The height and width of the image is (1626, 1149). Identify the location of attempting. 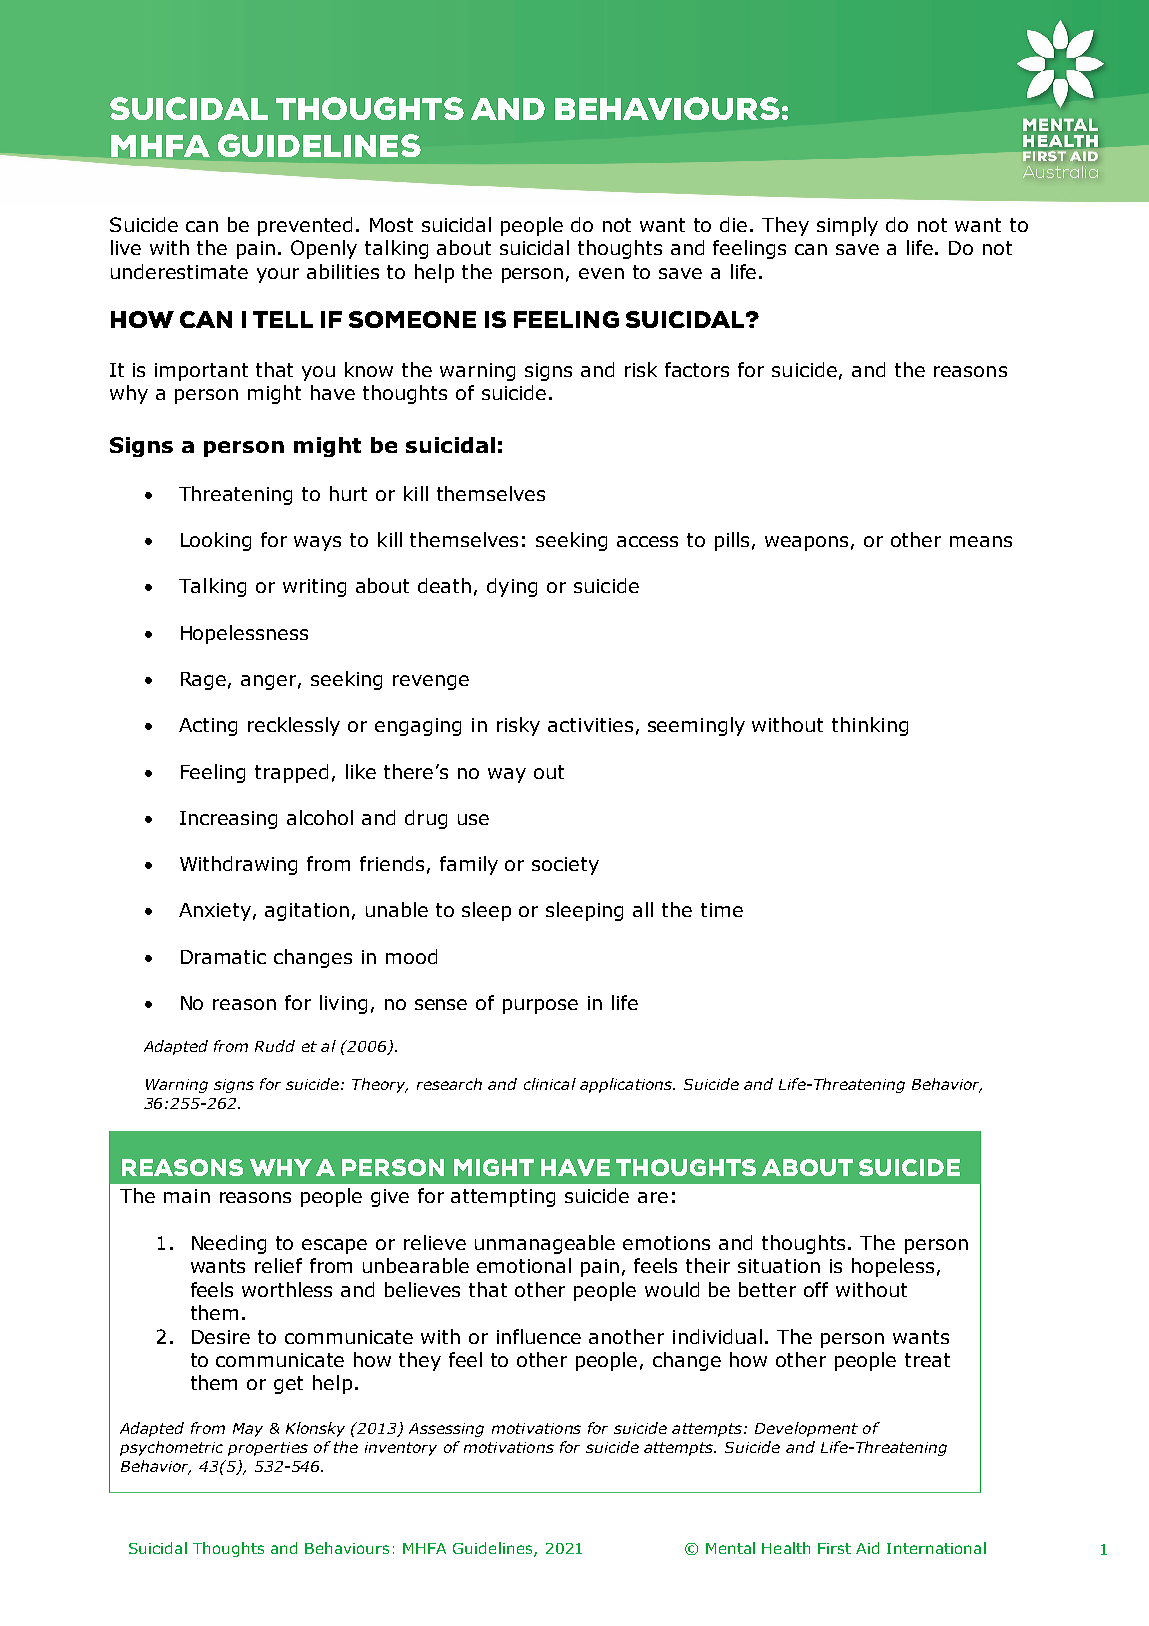
(503, 1198).
